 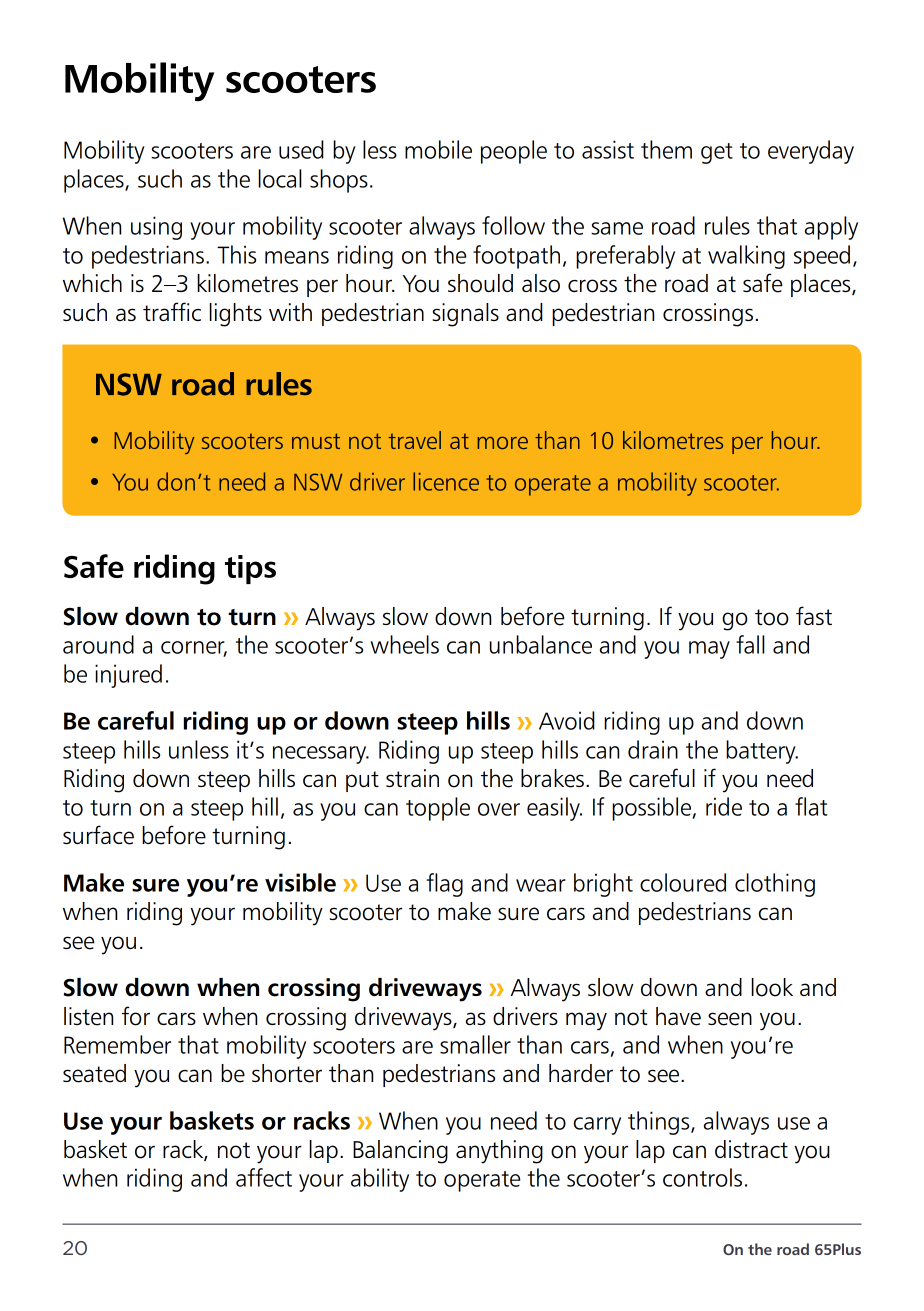 I want to click on fall, so click(x=750, y=644).
